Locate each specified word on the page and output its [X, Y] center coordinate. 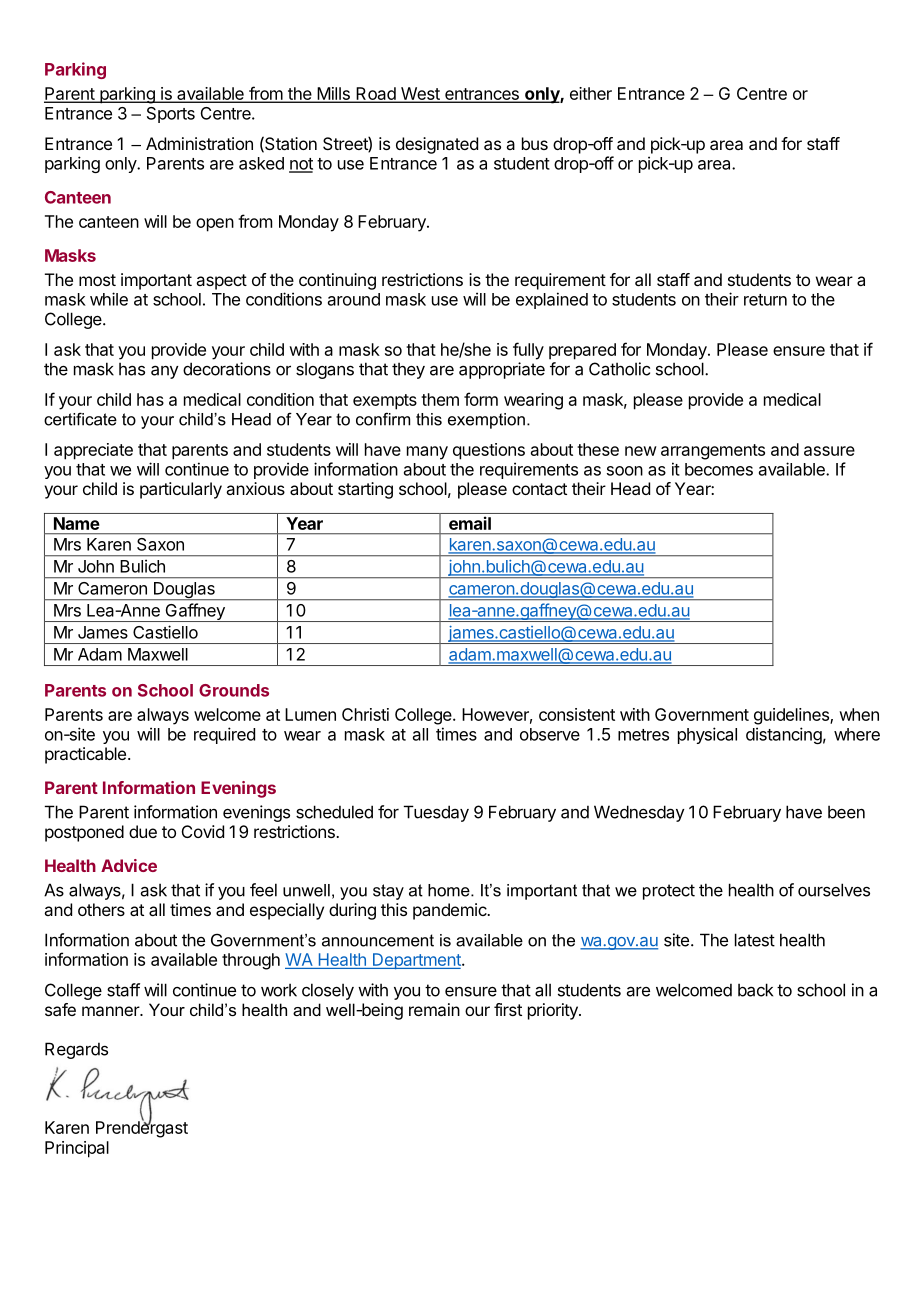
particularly [181, 490]
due [143, 831]
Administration [199, 143]
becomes [719, 469]
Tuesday [436, 813]
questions [489, 451]
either [591, 93]
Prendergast [142, 1128]
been [846, 812]
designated [437, 145]
